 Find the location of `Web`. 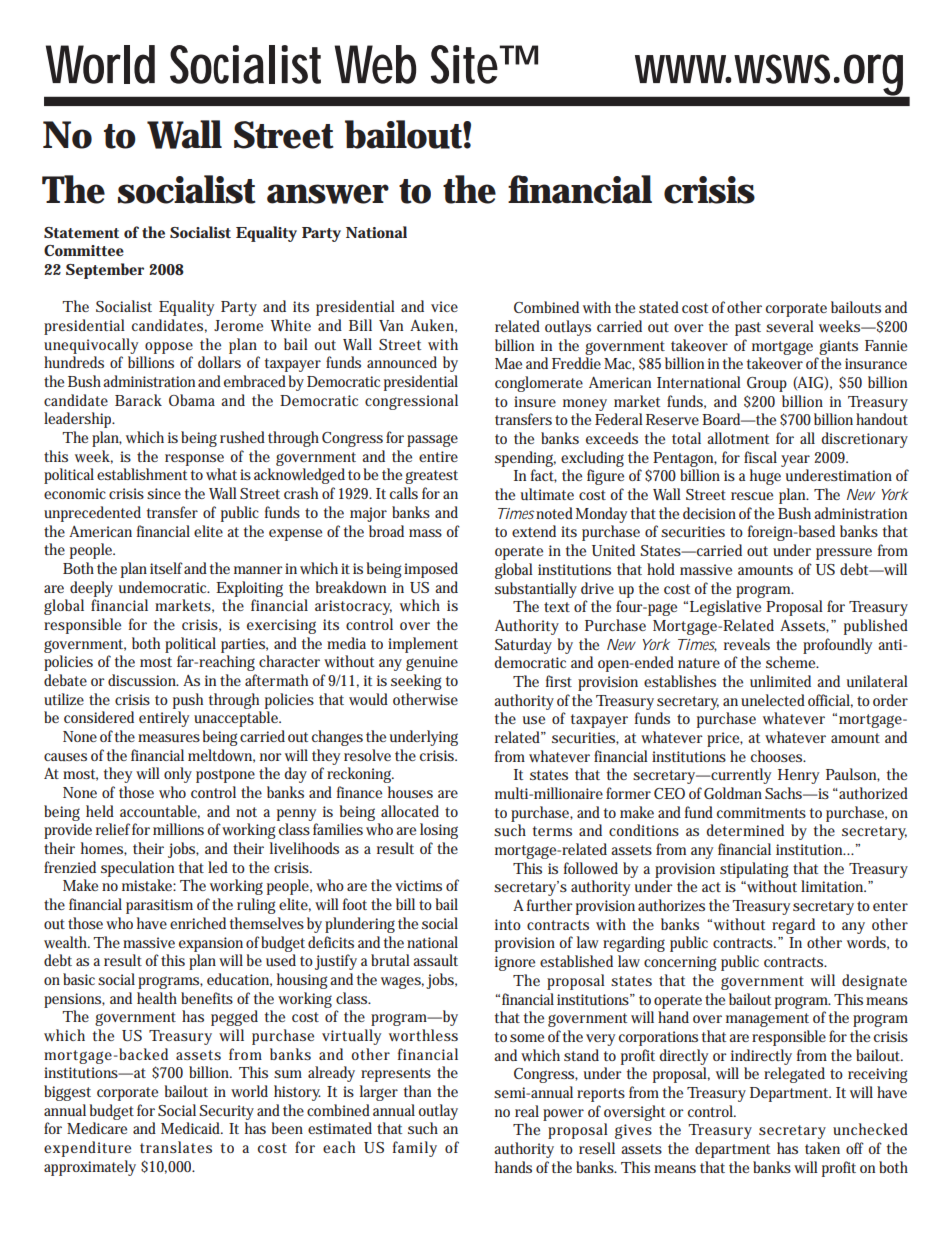

Web is located at coordinates (375, 64).
